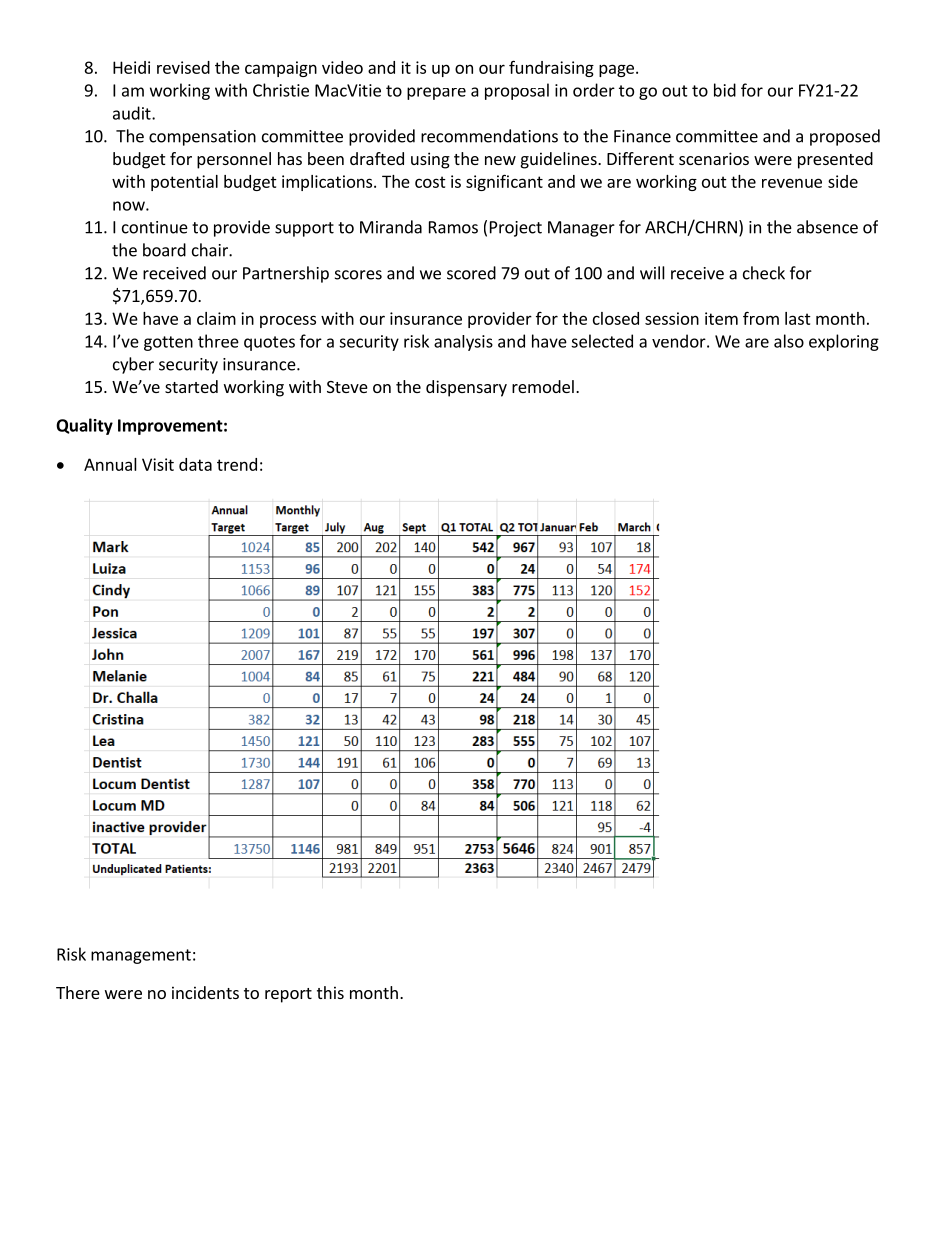 The width and height of the screenshot is (952, 1233). What do you see at coordinates (141, 956) in the screenshot?
I see `management` at bounding box center [141, 956].
